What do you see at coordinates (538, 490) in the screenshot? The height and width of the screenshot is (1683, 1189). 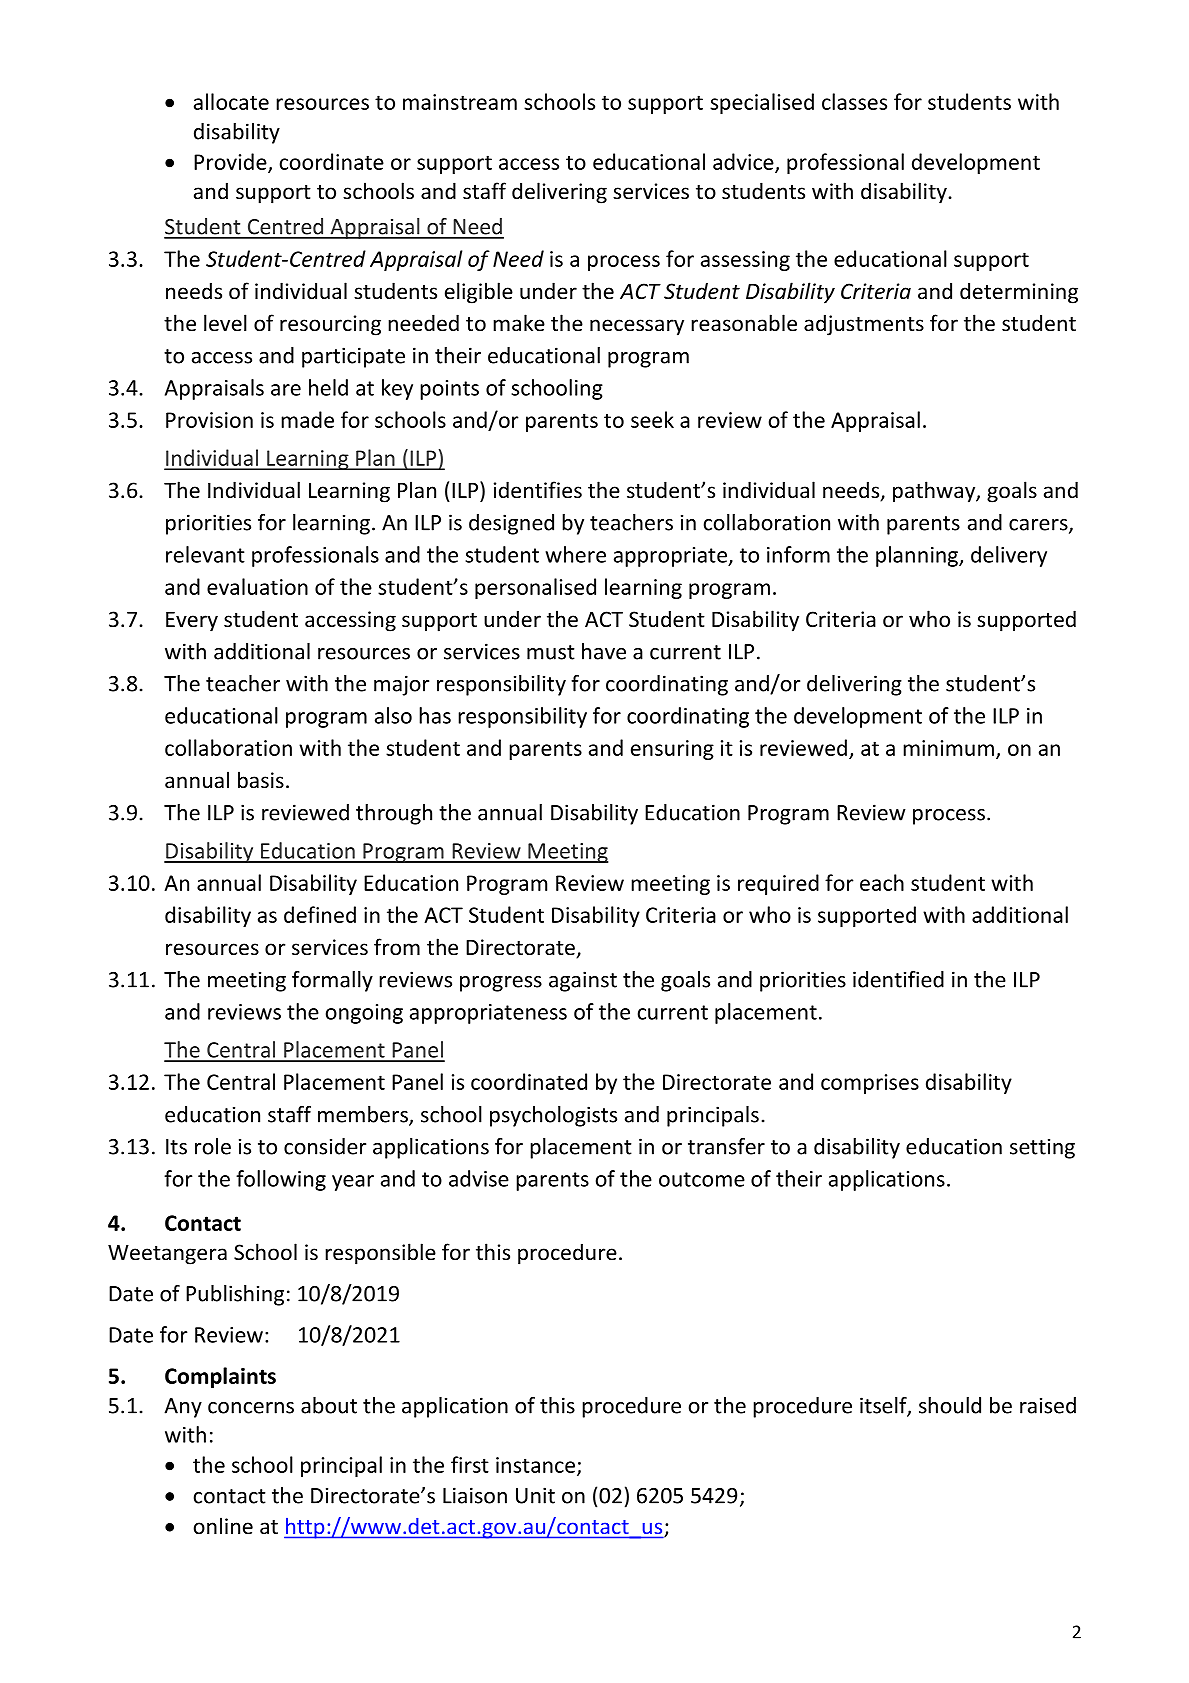 I see `identifies` at bounding box center [538, 490].
